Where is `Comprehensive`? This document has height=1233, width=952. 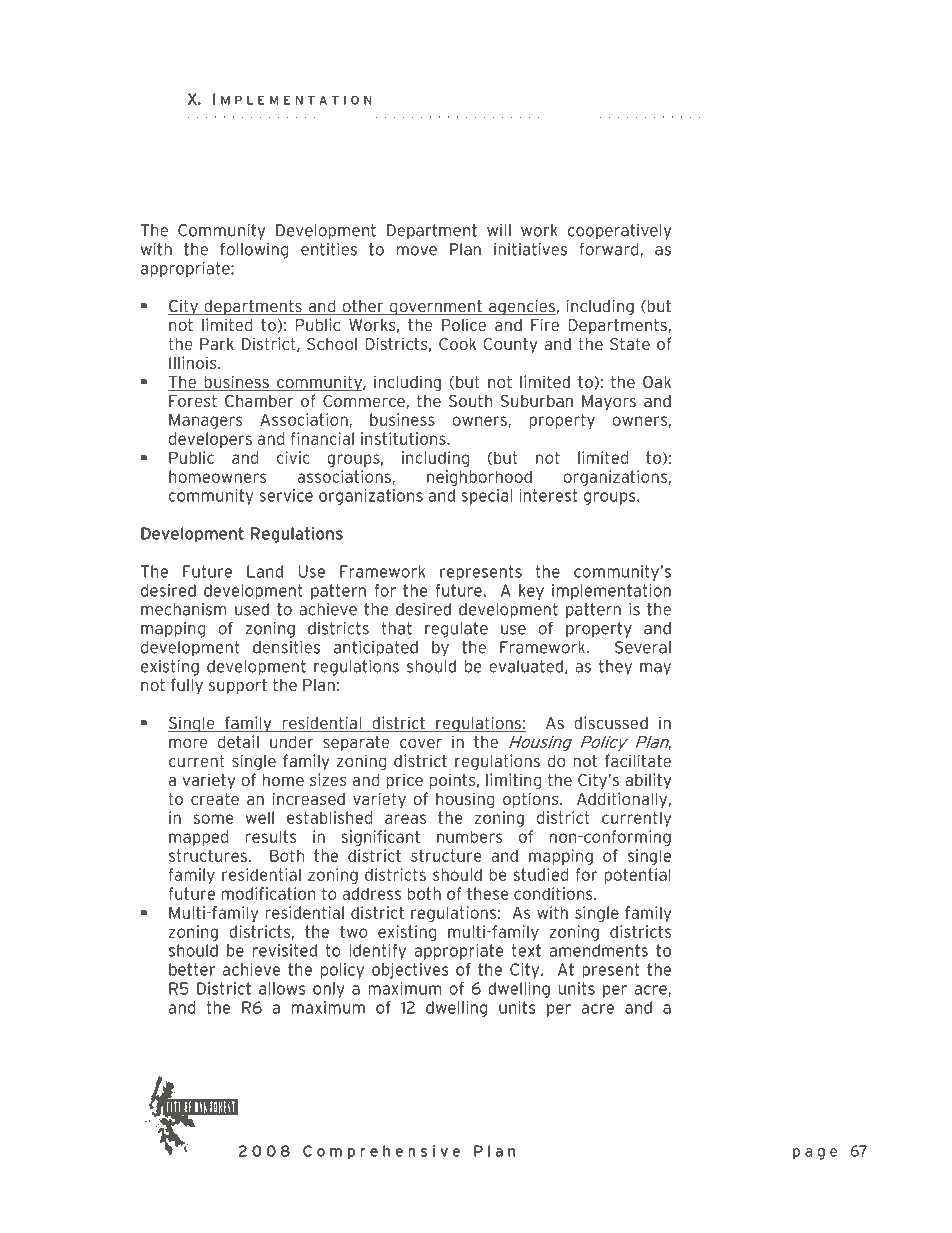 Comprehensive is located at coordinates (381, 1152).
